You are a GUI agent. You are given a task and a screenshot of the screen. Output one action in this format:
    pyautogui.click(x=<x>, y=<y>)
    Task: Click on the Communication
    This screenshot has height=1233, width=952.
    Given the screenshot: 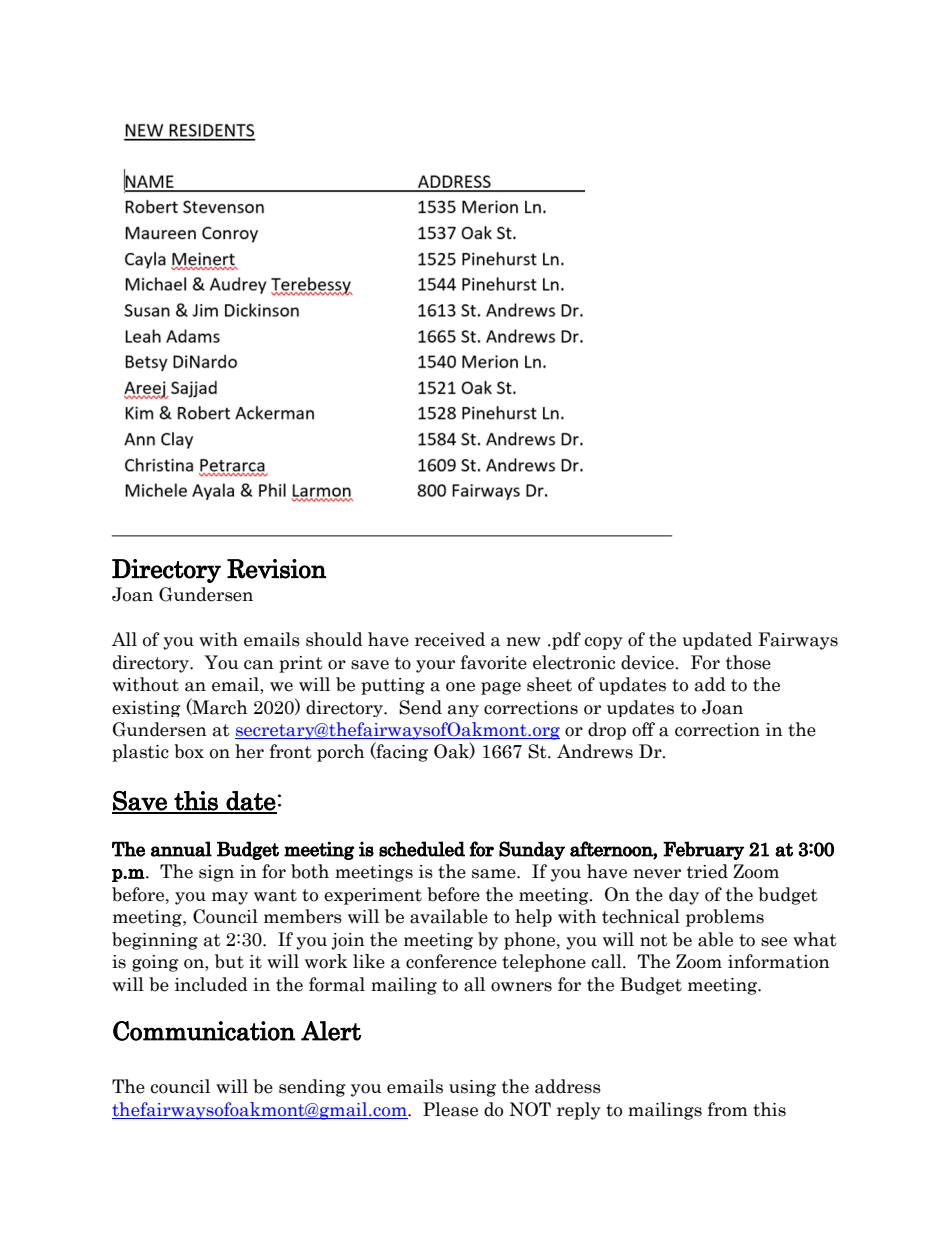 What is the action you would take?
    pyautogui.click(x=204, y=1031)
